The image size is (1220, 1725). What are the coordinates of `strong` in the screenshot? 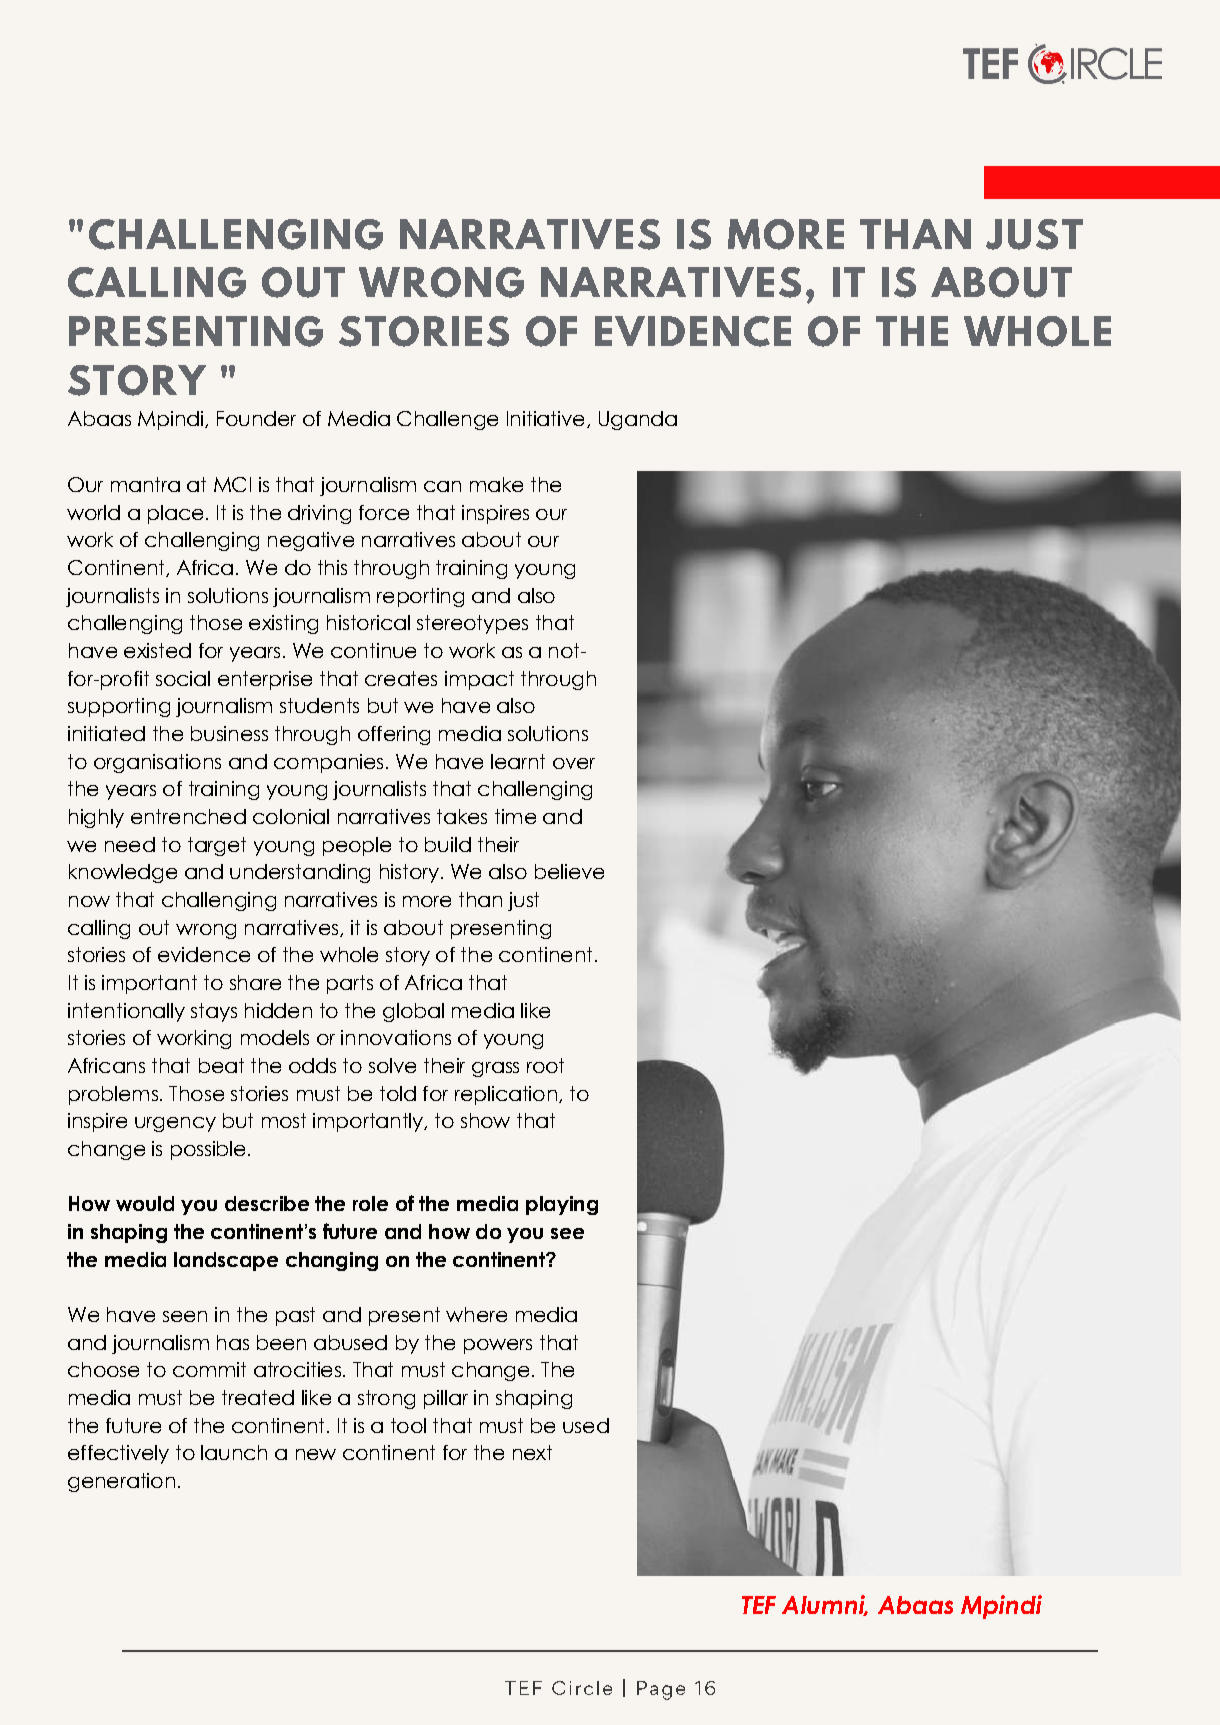 It's located at (386, 1399).
